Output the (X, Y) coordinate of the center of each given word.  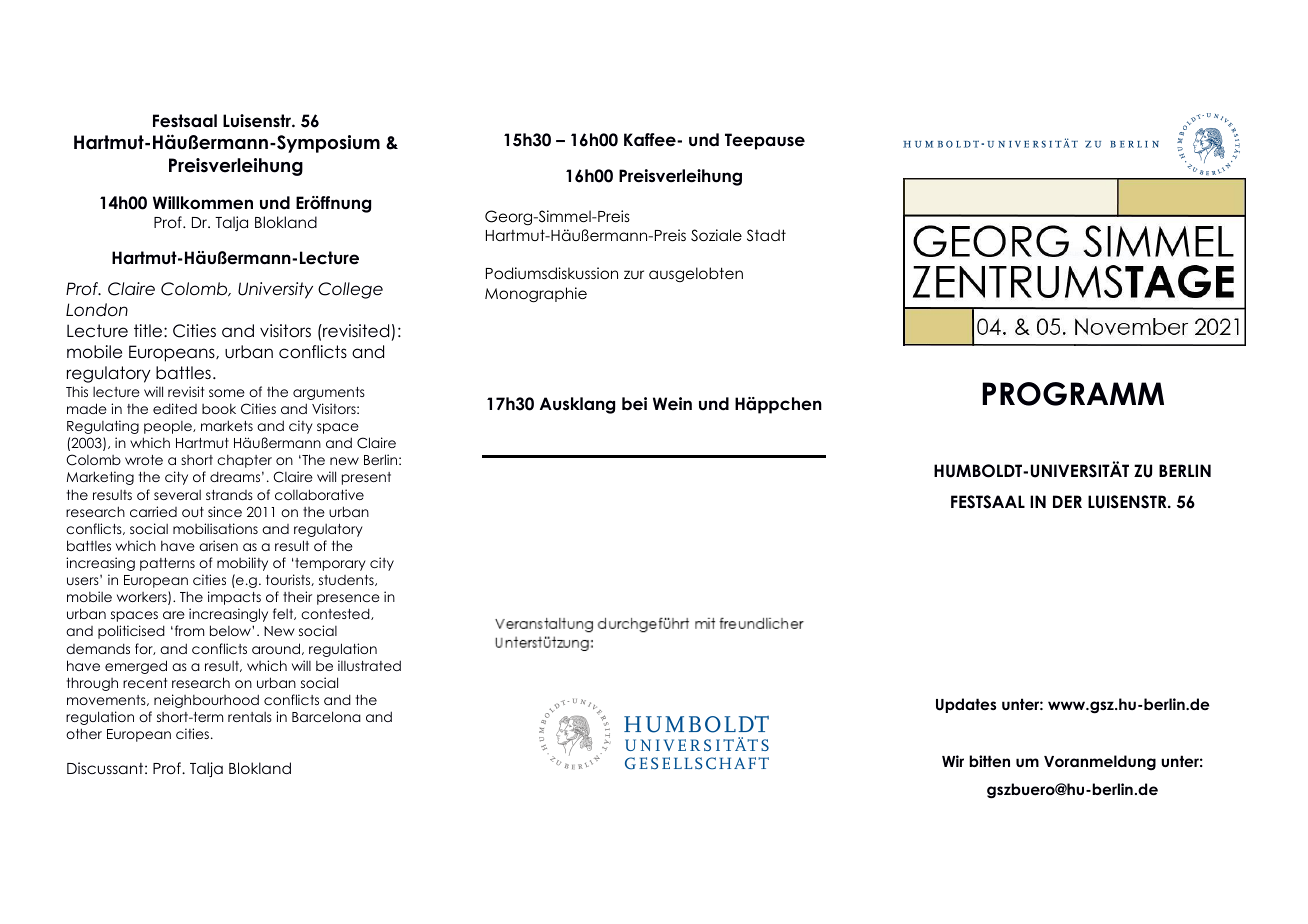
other (84, 733)
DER (1067, 501)
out (193, 512)
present (366, 478)
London (97, 310)
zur (634, 274)
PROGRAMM (1073, 394)
